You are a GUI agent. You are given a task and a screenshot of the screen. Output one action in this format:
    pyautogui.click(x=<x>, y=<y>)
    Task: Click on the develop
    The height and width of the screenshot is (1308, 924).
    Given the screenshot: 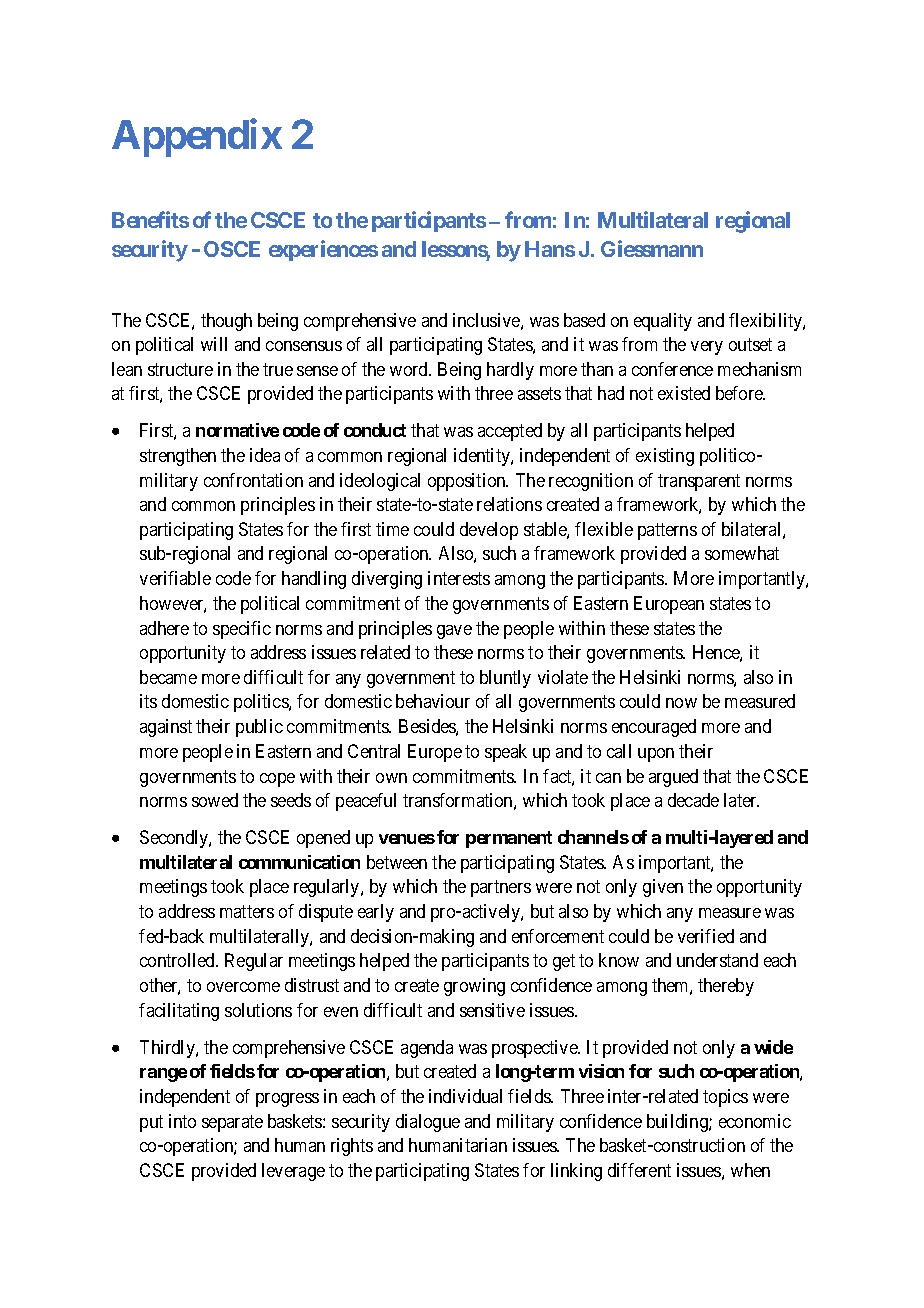 What is the action you would take?
    pyautogui.click(x=489, y=531)
